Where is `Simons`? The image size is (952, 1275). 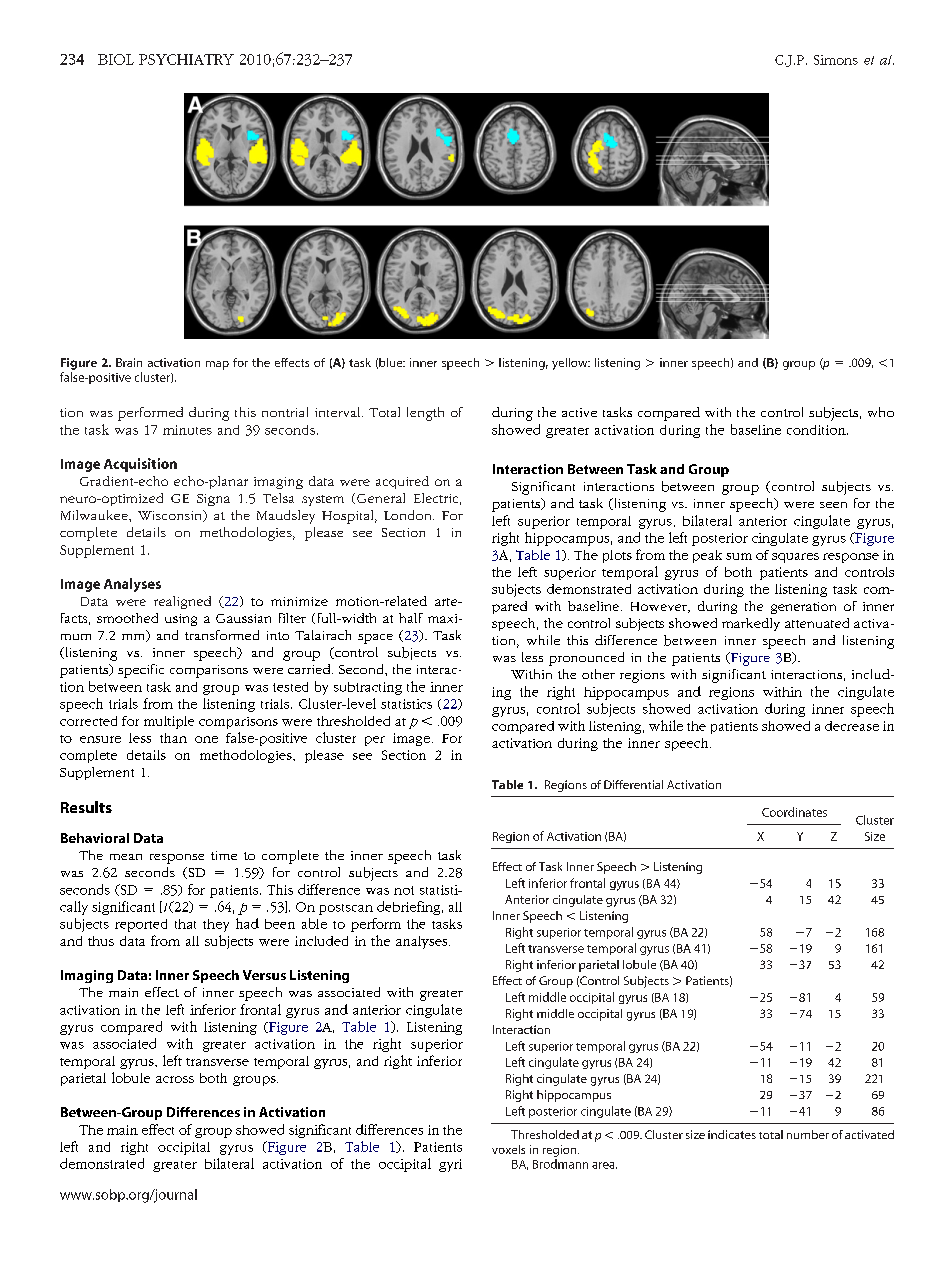
Simons is located at coordinates (836, 60).
